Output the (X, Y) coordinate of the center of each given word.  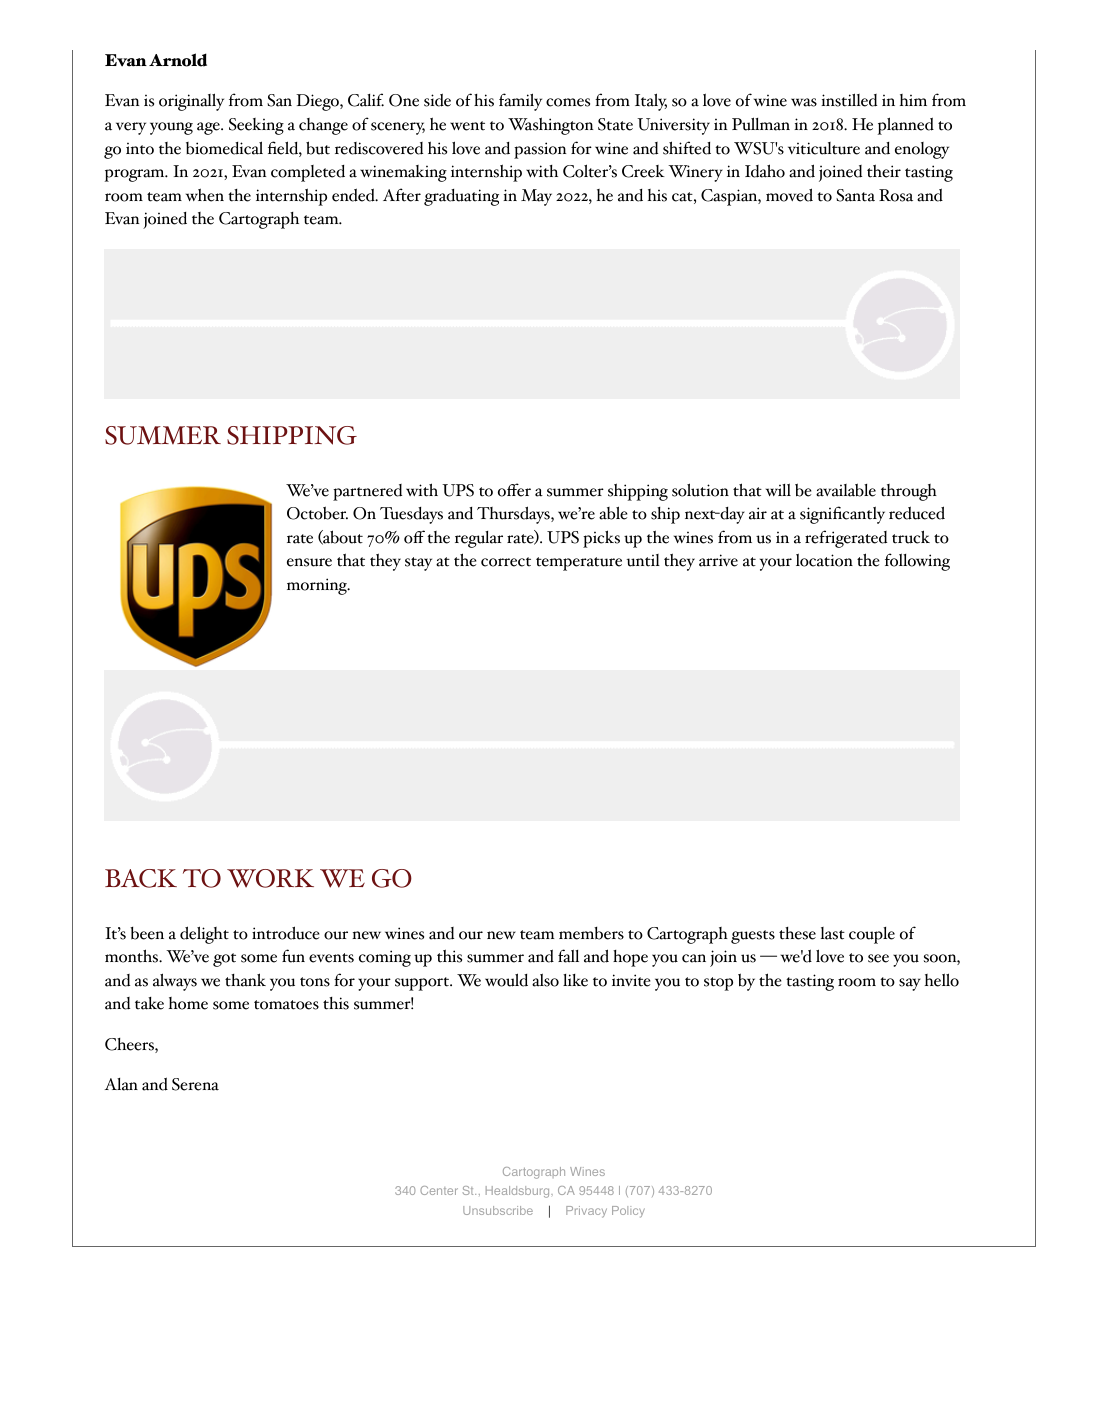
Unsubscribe (498, 1210)
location (824, 560)
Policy (628, 1212)
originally (191, 102)
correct (506, 562)
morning (318, 586)
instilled (849, 100)
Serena (195, 1084)
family (520, 102)
